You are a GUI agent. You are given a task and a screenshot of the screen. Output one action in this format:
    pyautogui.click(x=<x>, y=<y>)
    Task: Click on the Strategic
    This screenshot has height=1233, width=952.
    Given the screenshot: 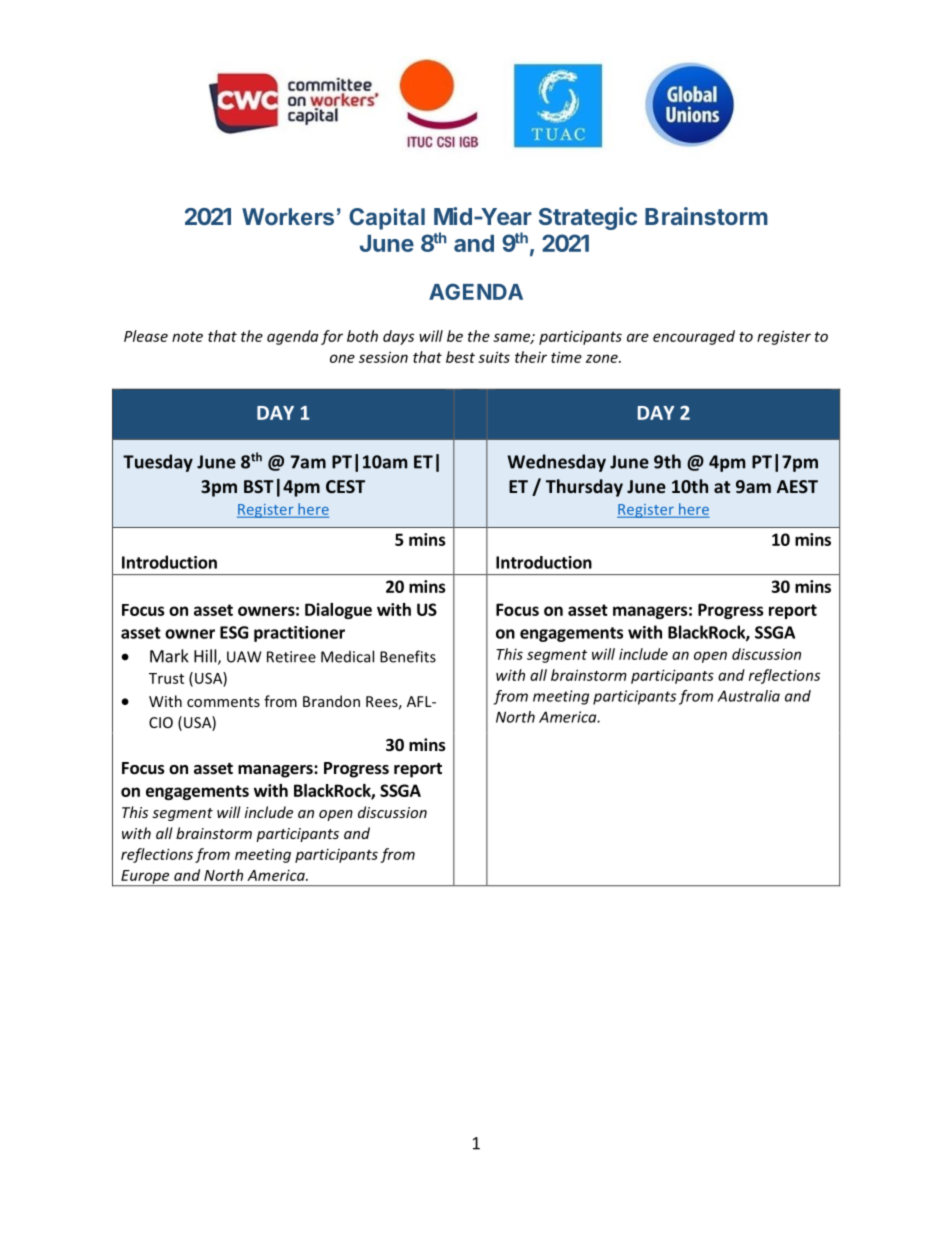 What is the action you would take?
    pyautogui.click(x=588, y=218)
